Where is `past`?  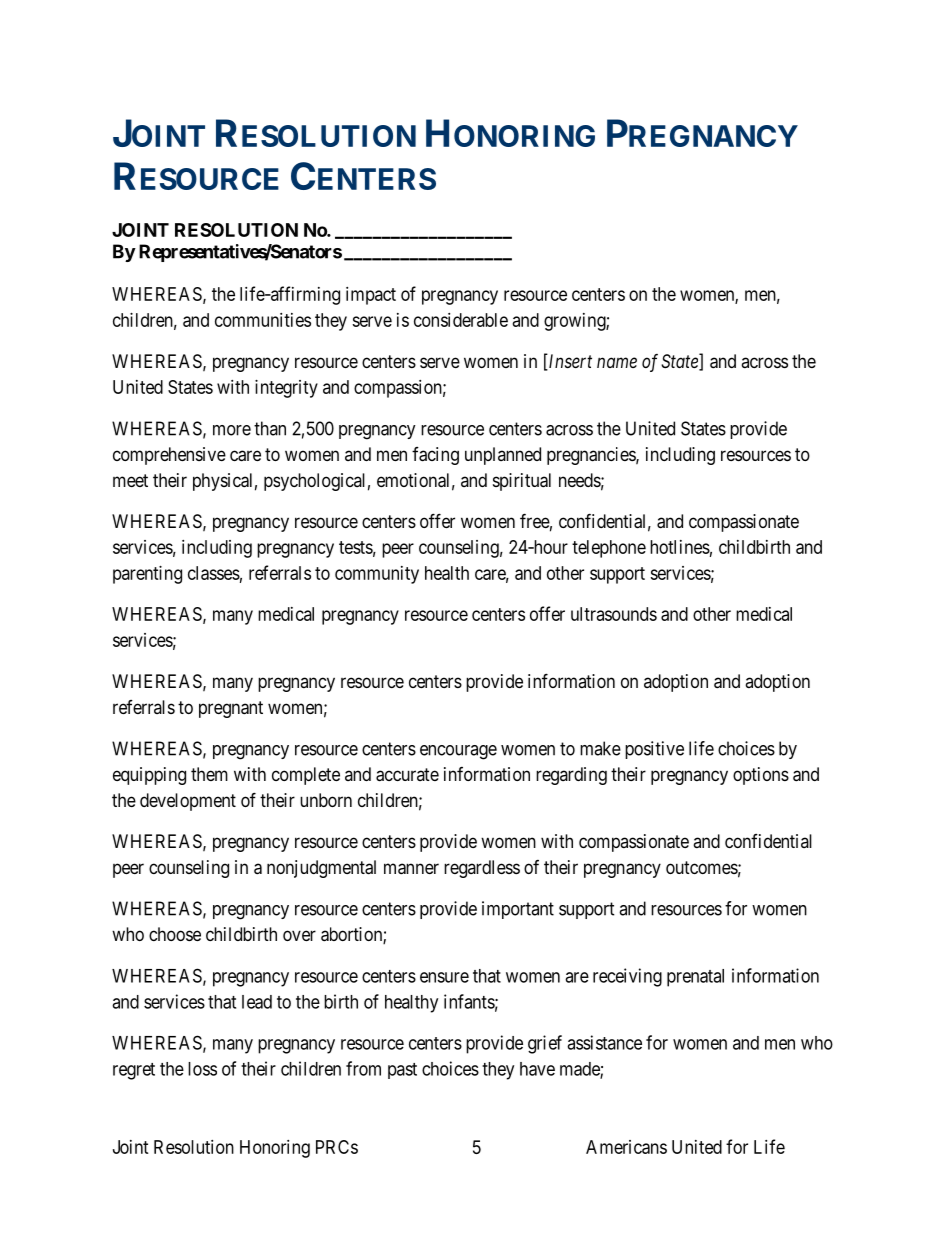
past is located at coordinates (402, 1071).
